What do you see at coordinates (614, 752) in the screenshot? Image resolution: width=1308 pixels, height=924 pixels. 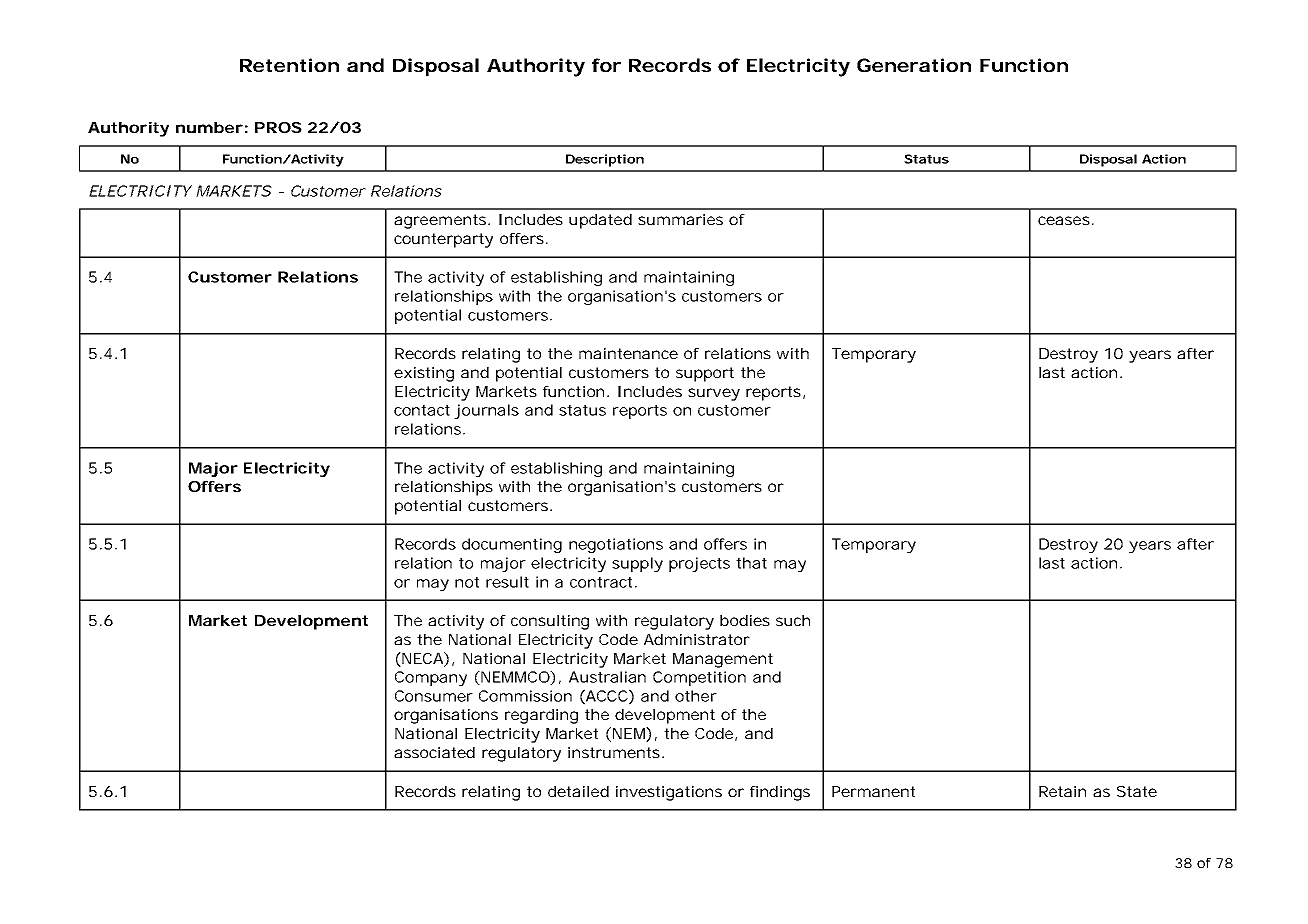 I see `instruments` at bounding box center [614, 752].
